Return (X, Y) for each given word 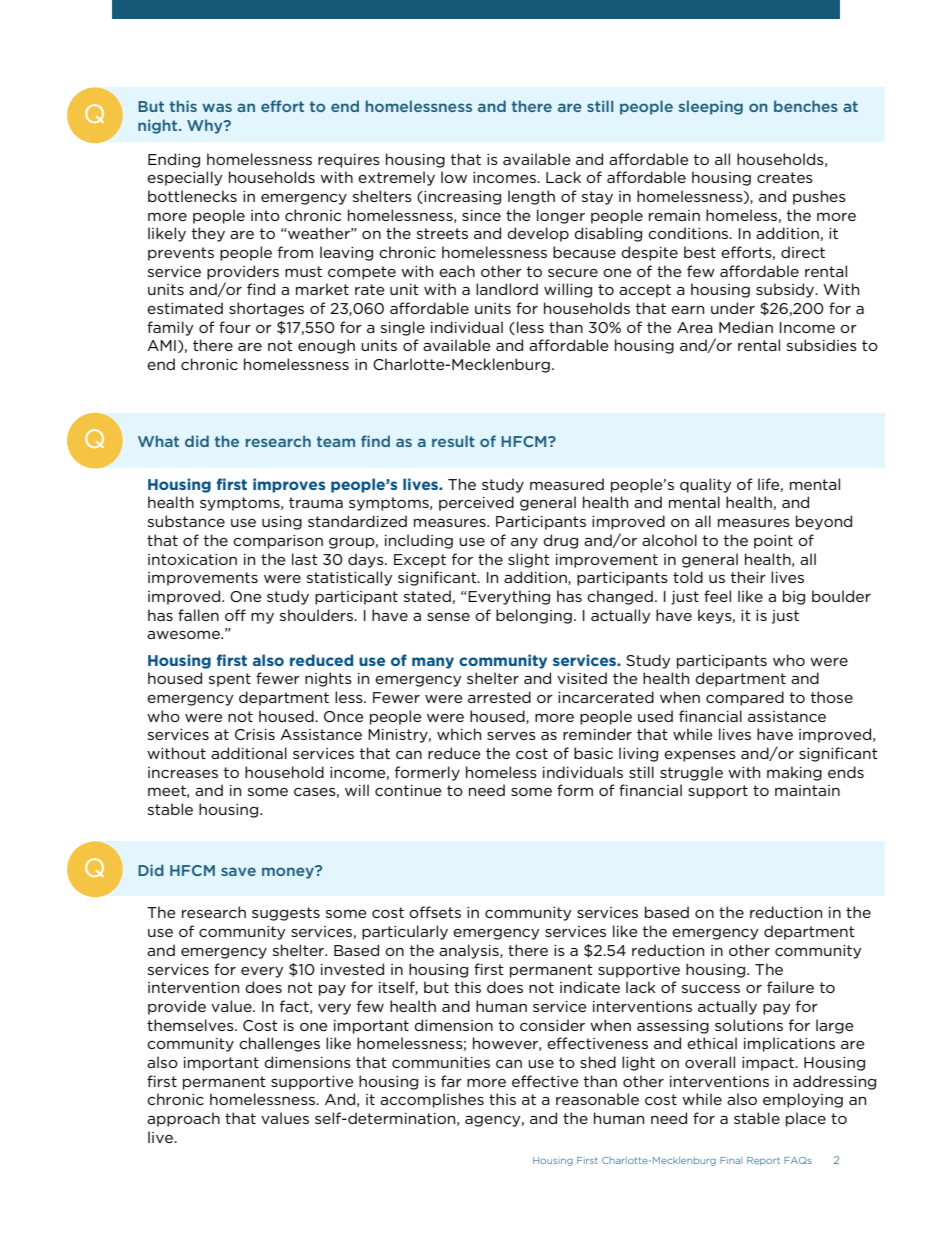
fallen (198, 615)
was (217, 107)
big (794, 597)
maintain (807, 790)
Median (746, 327)
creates (785, 177)
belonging (534, 616)
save (238, 871)
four (235, 327)
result (453, 441)
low (454, 177)
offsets (435, 912)
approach (183, 1119)
